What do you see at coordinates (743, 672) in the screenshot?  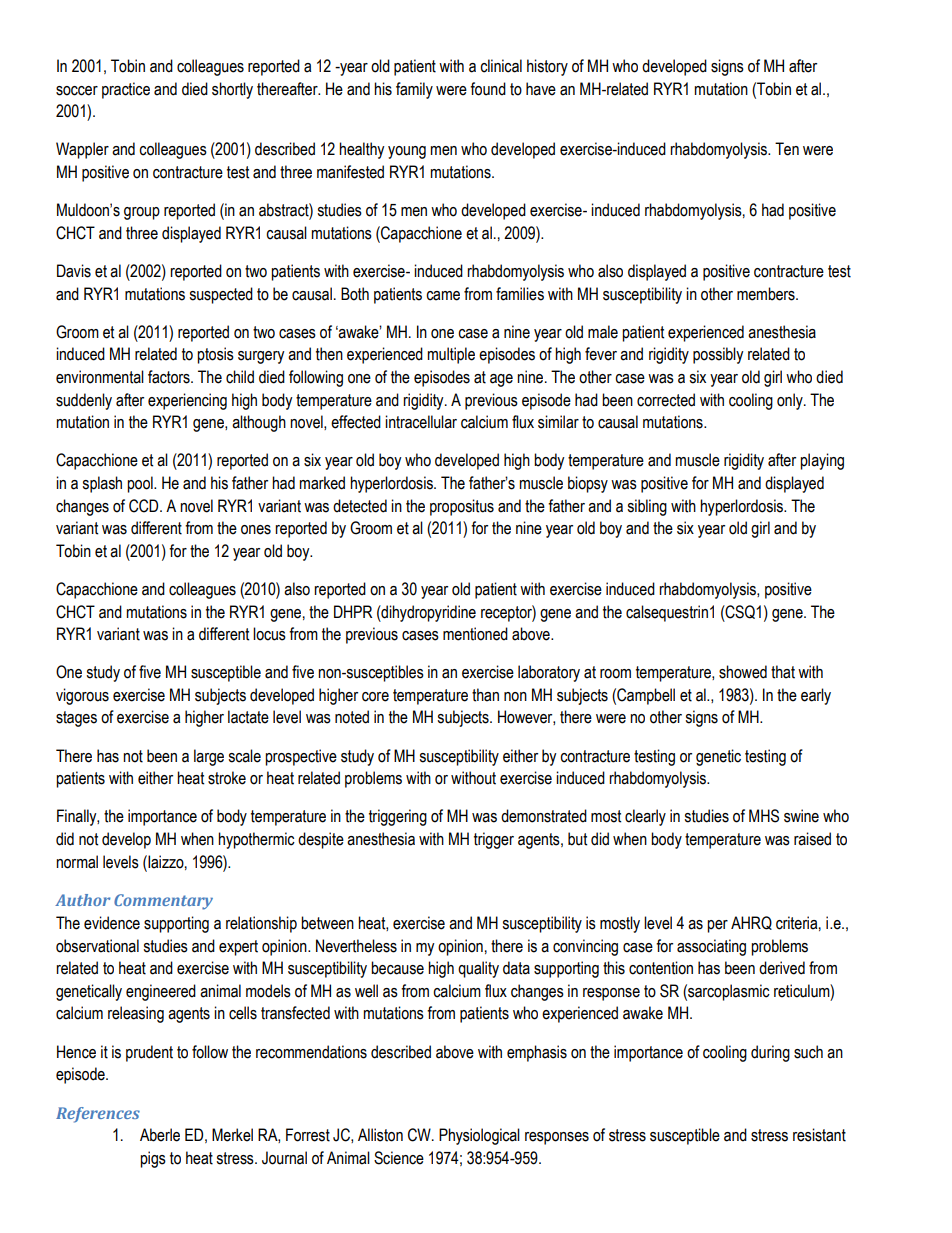 I see `showed` at bounding box center [743, 672].
